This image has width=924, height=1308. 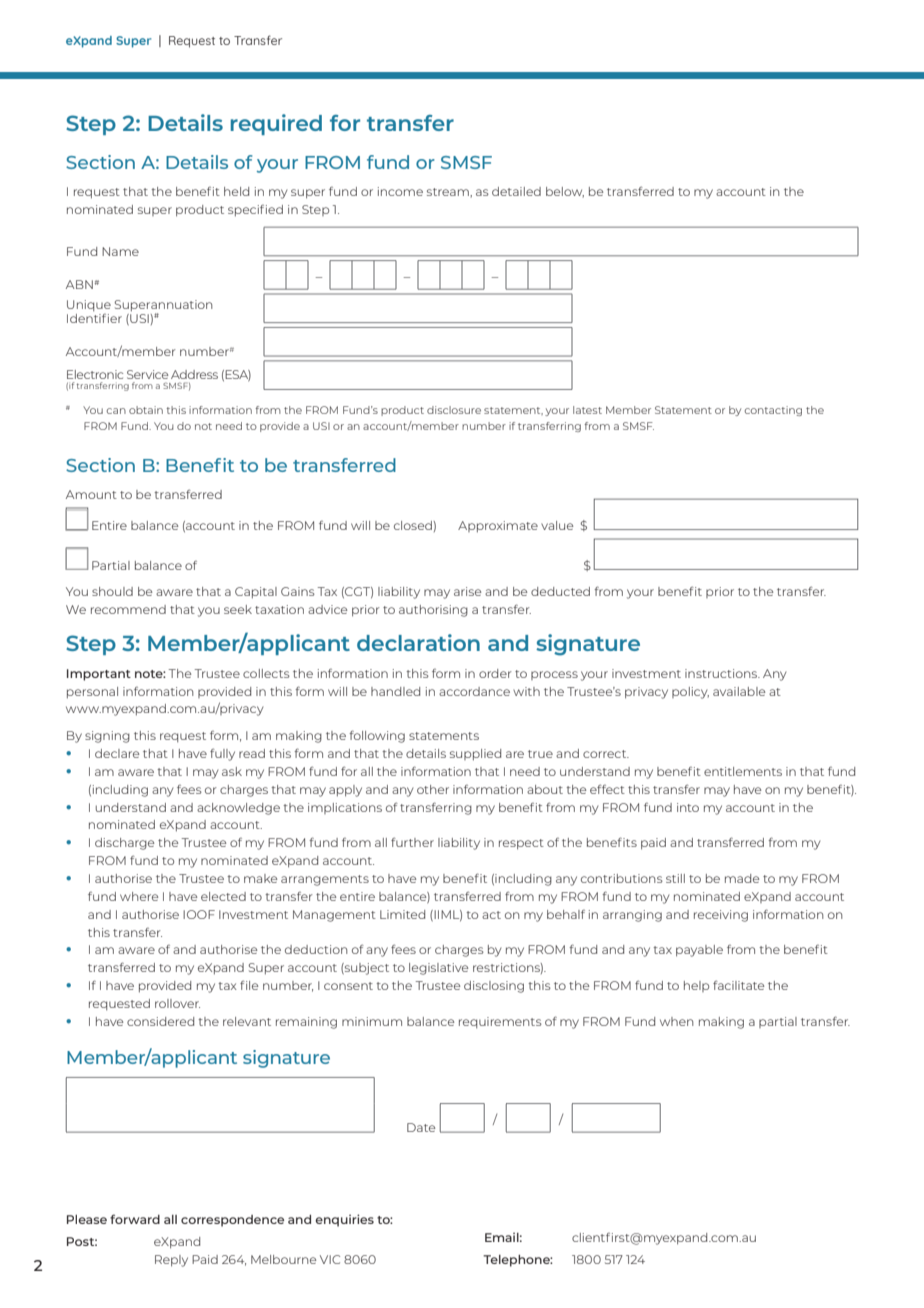 What do you see at coordinates (124, 844) in the image?
I see `discharge` at bounding box center [124, 844].
